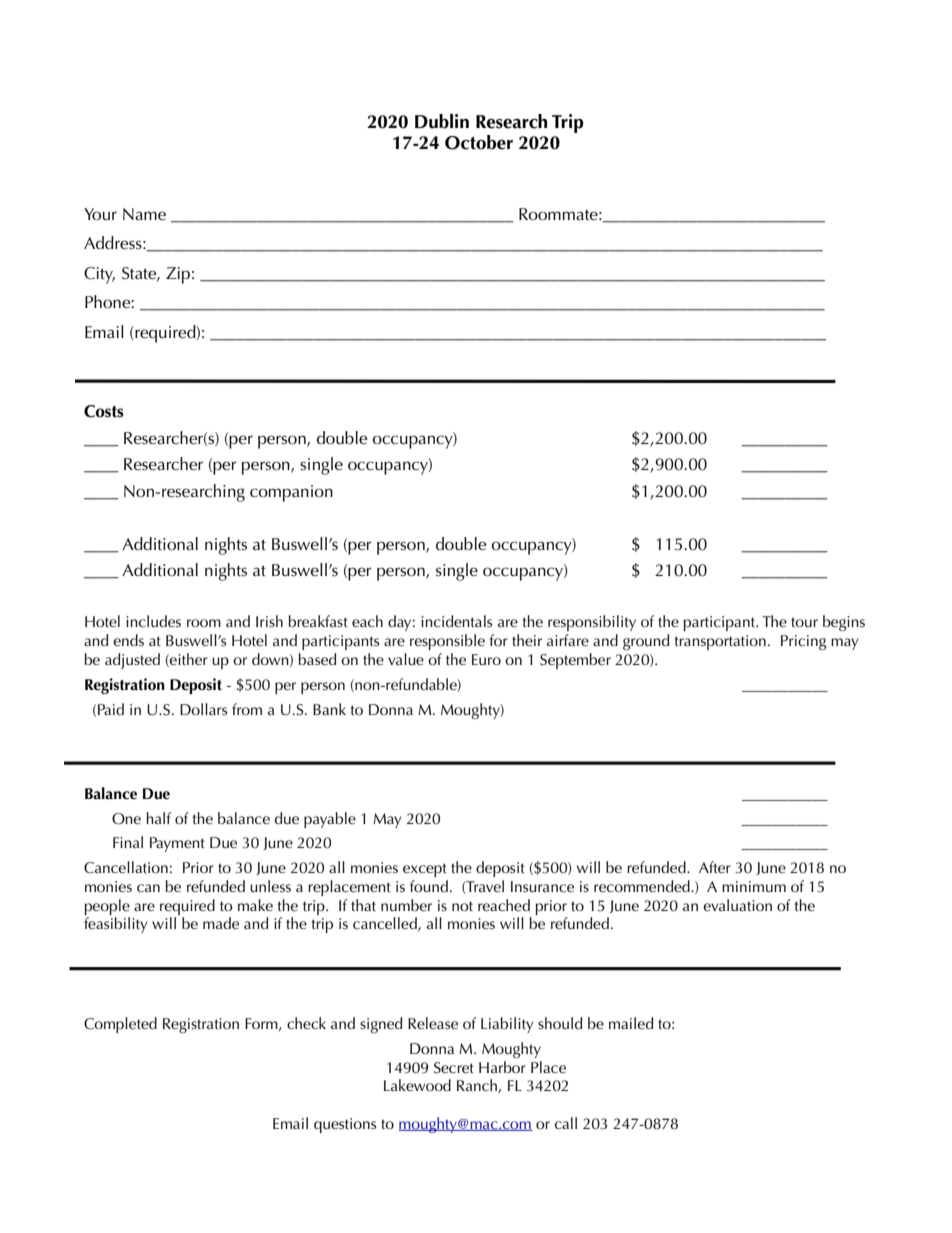  Describe the element at coordinates (631, 1023) in the screenshot. I see `mailed` at that location.
